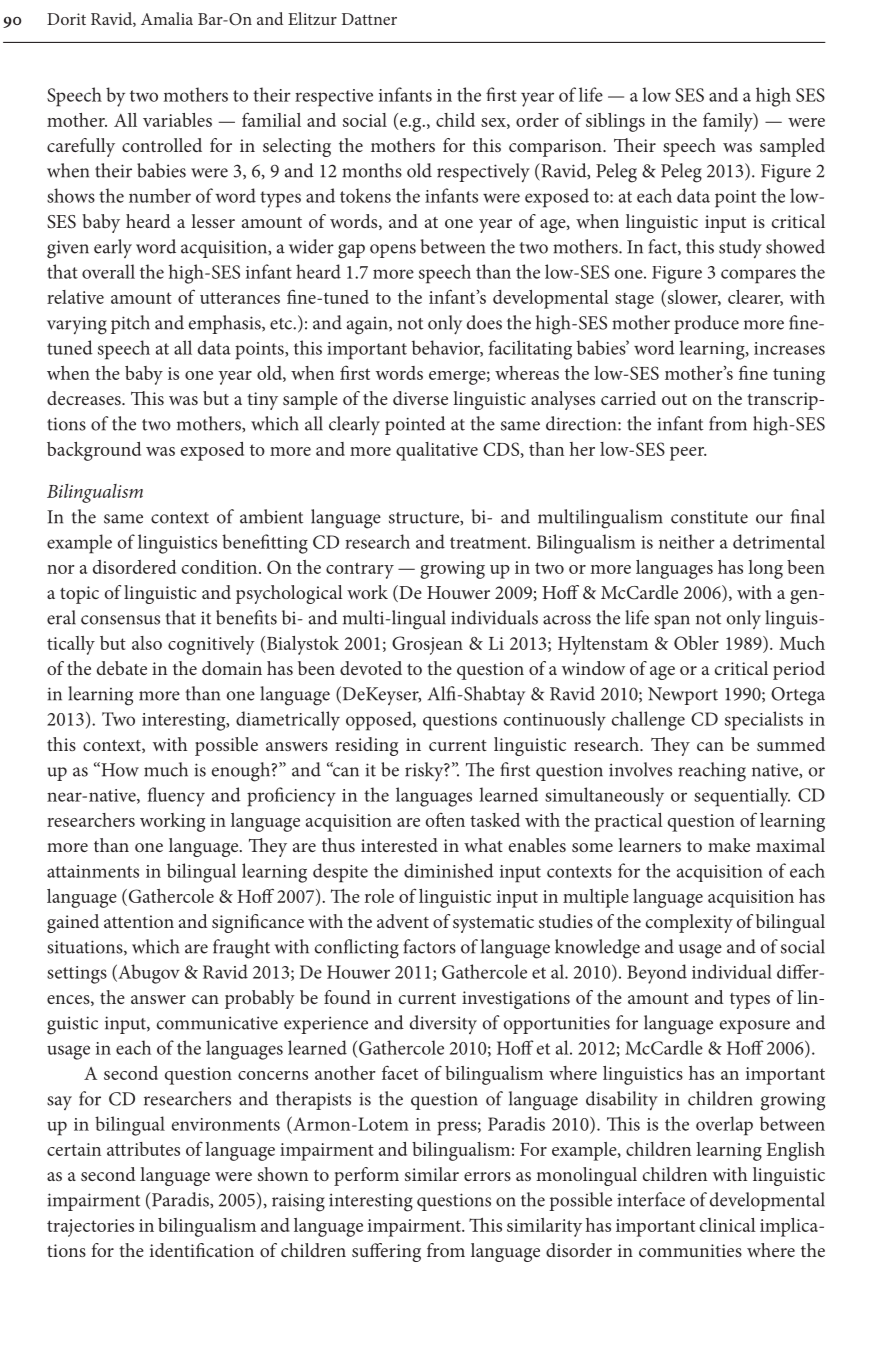 This screenshot has height=1372, width=872. I want to click on suffering, so click(386, 1252).
